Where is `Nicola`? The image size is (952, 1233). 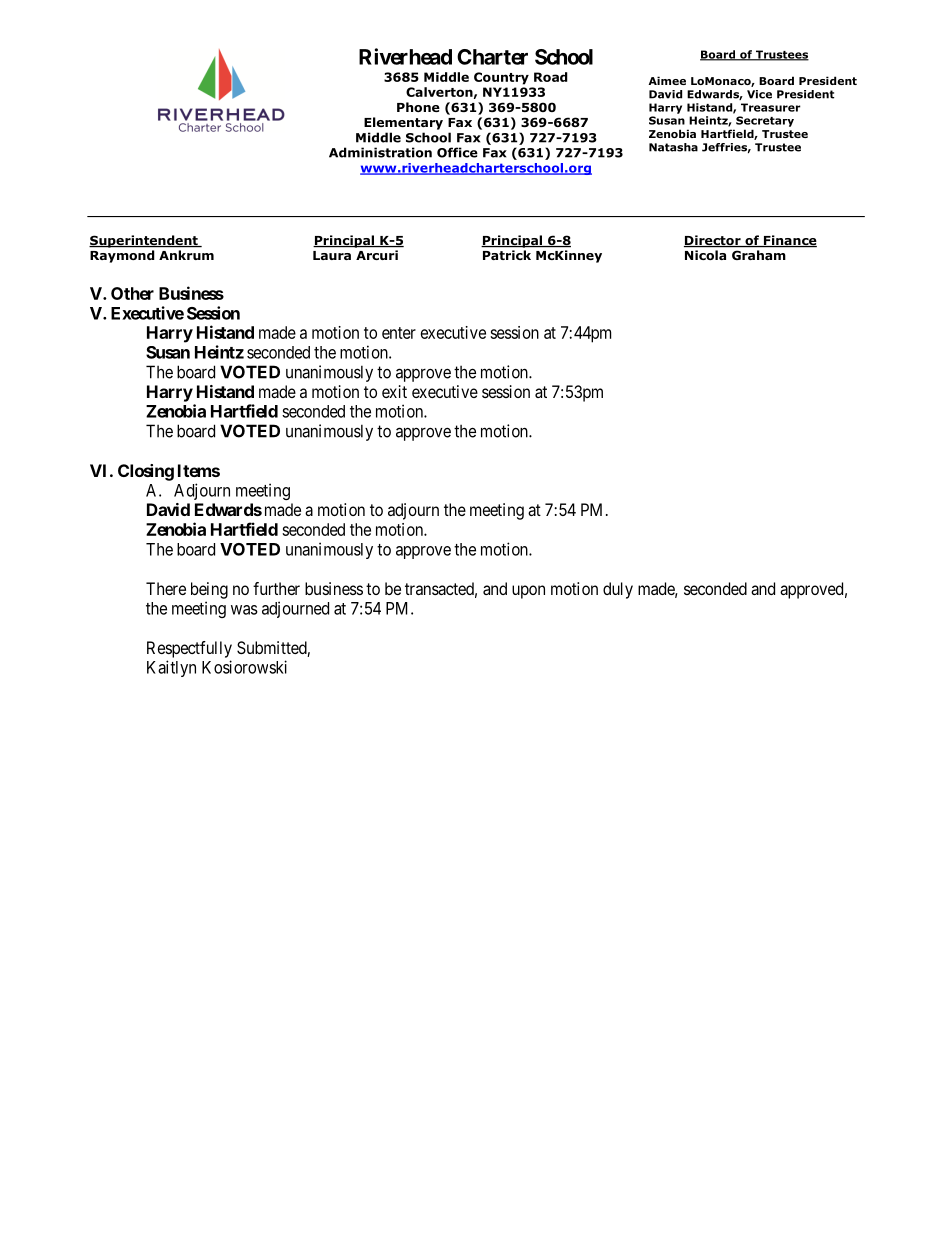
Nicola is located at coordinates (705, 255).
